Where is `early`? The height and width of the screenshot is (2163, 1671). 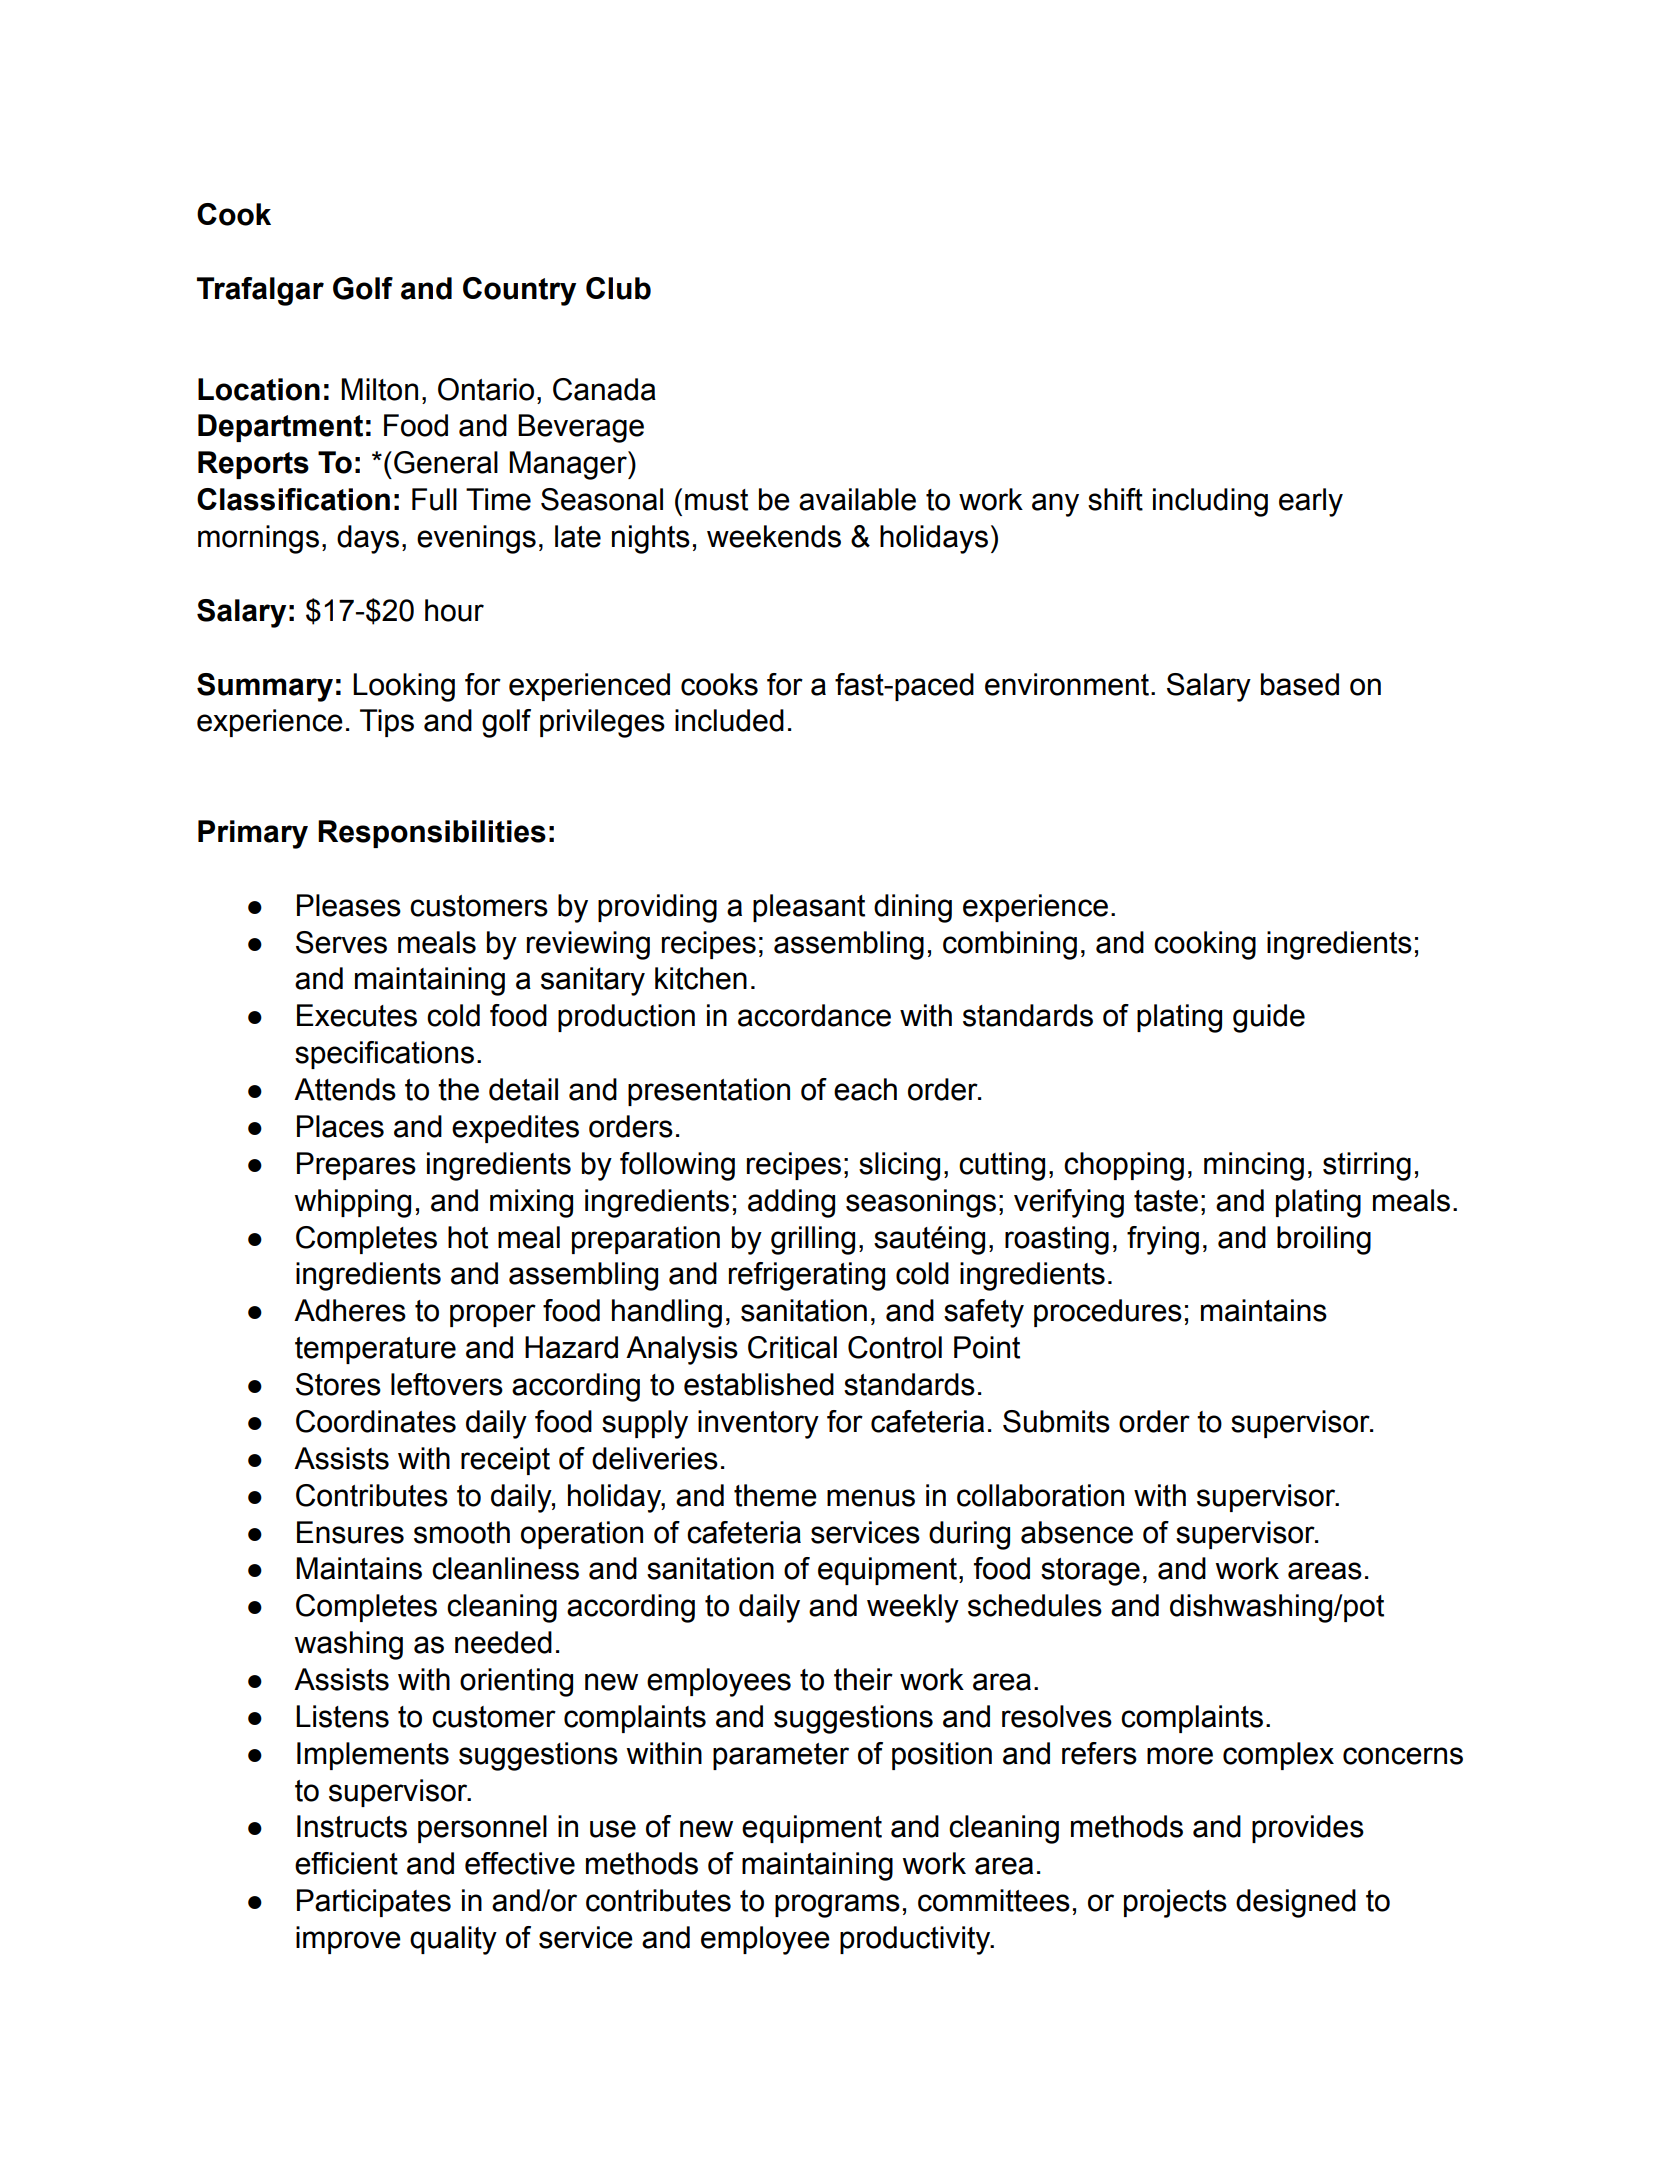 early is located at coordinates (1311, 502).
